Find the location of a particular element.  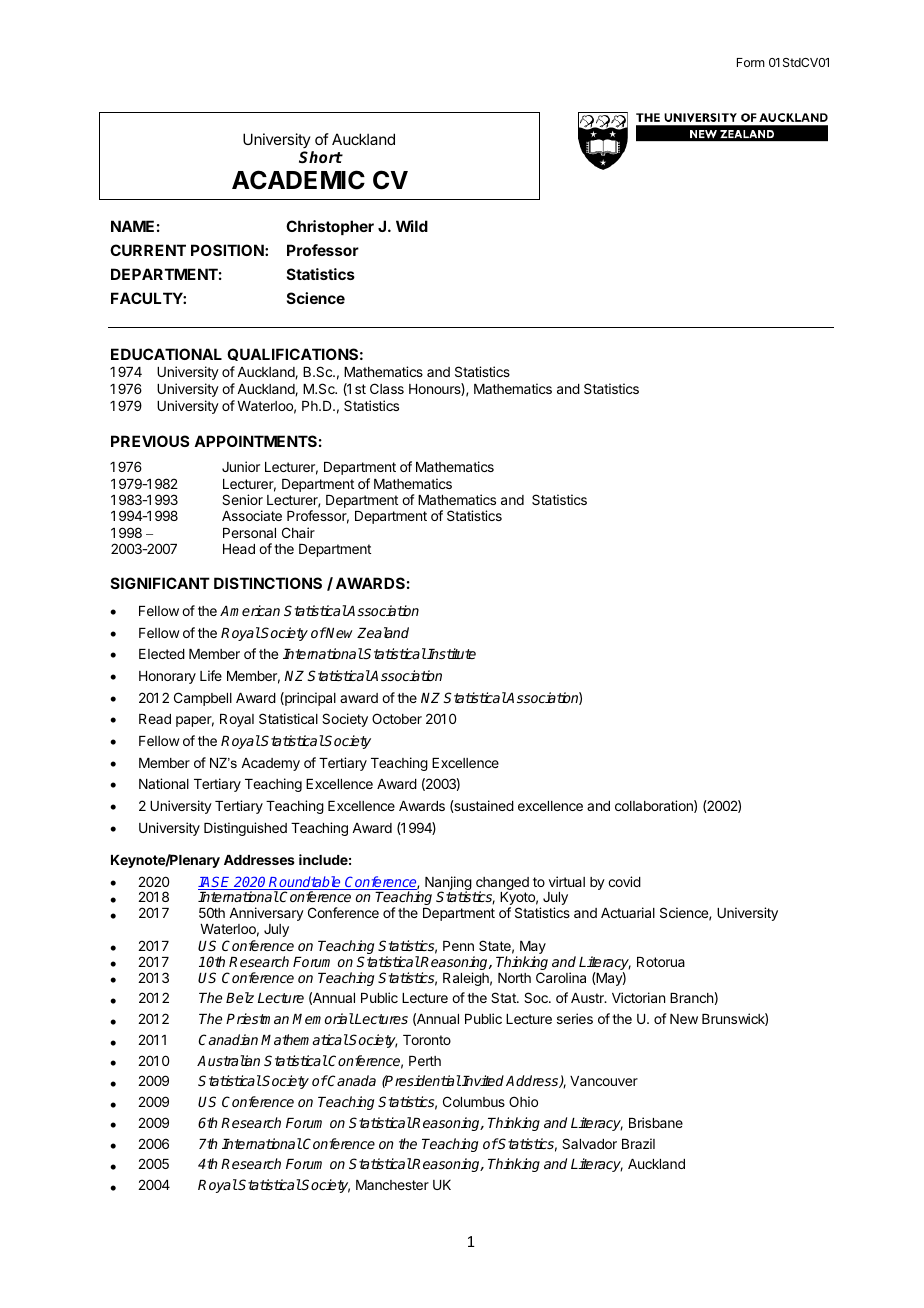

Brisbane is located at coordinates (656, 1122).
